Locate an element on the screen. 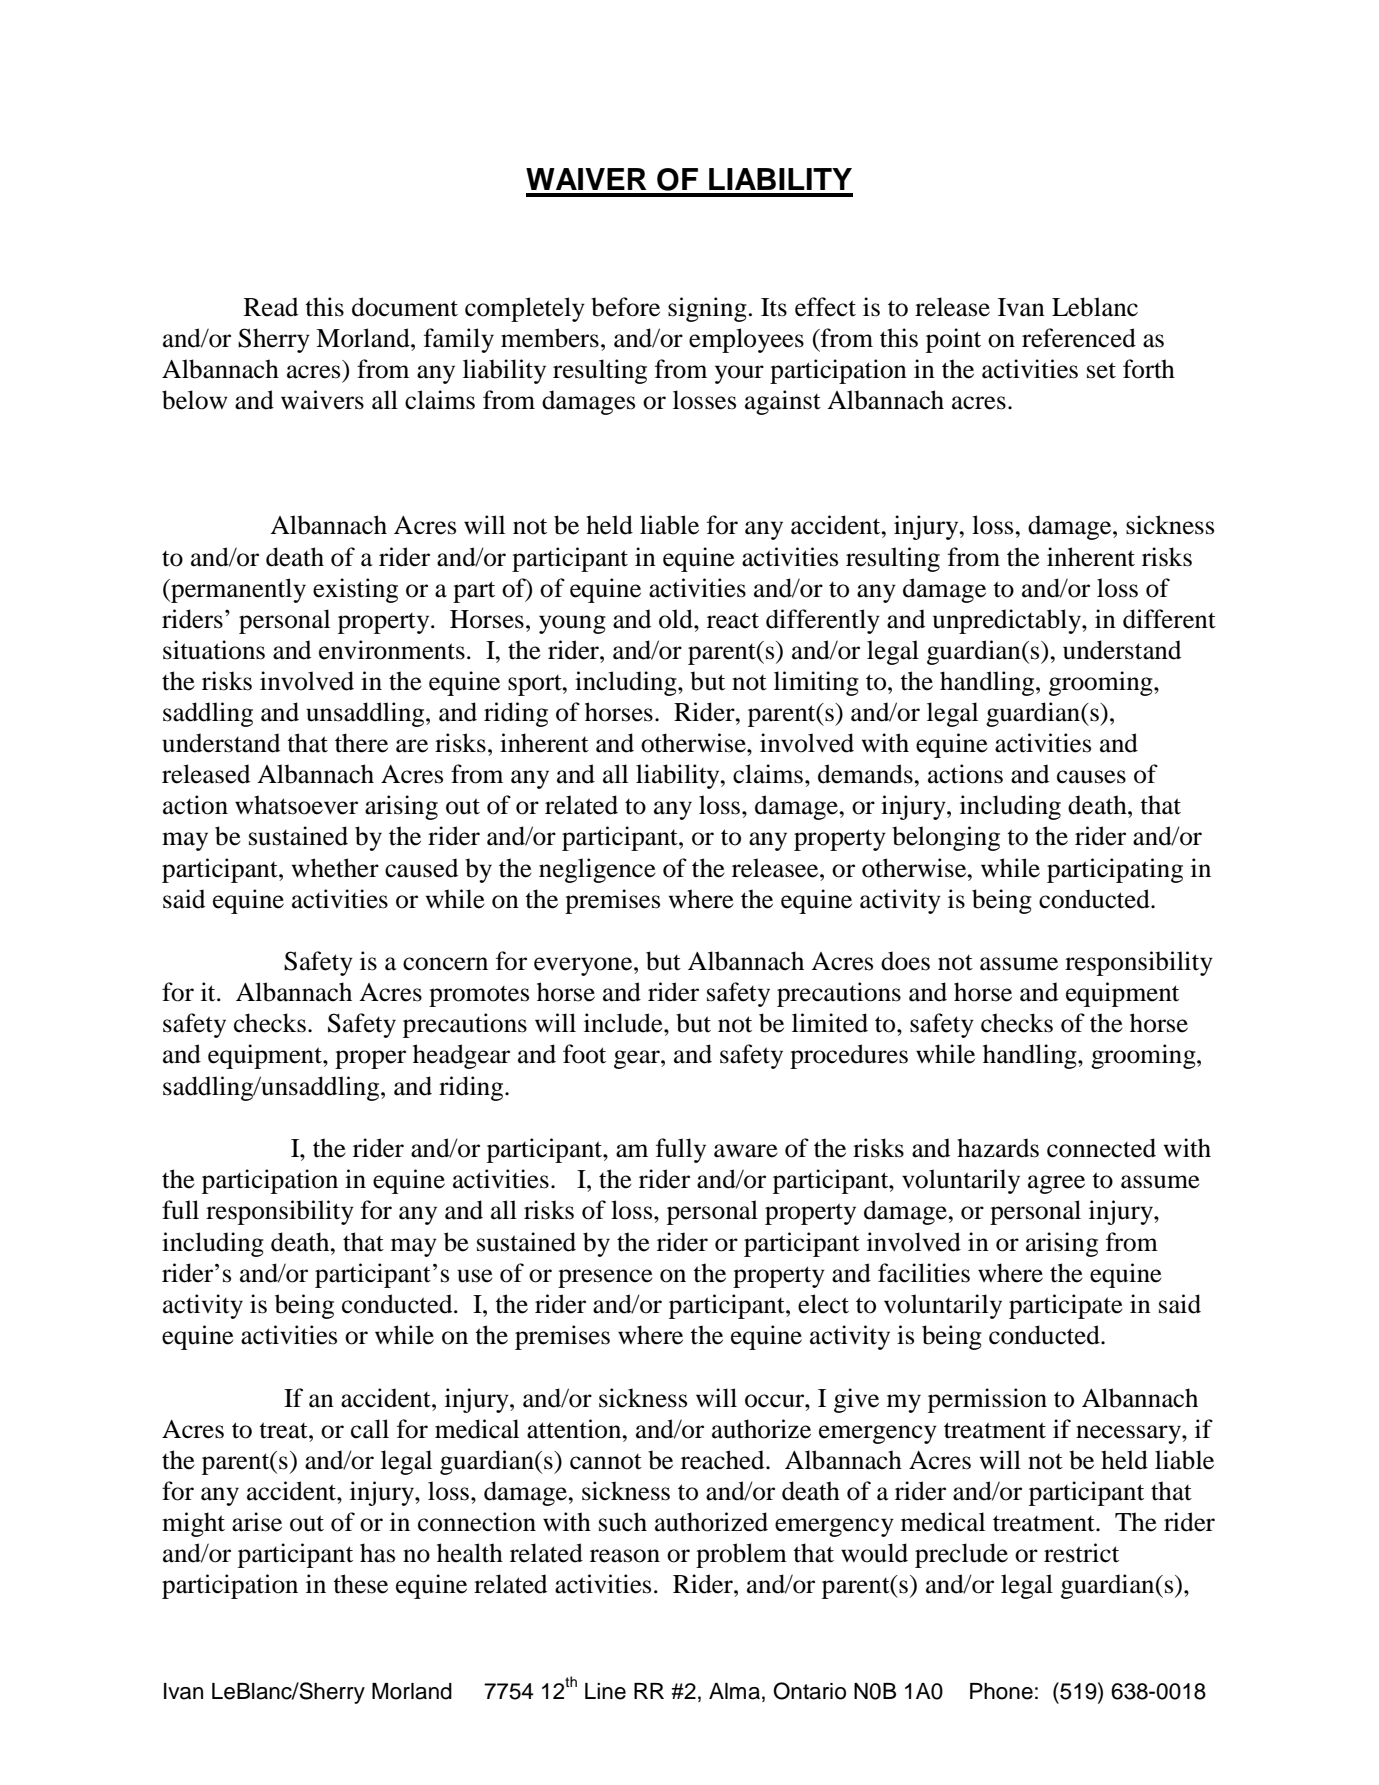 This screenshot has width=1379, height=1785. negligence is located at coordinates (597, 870).
